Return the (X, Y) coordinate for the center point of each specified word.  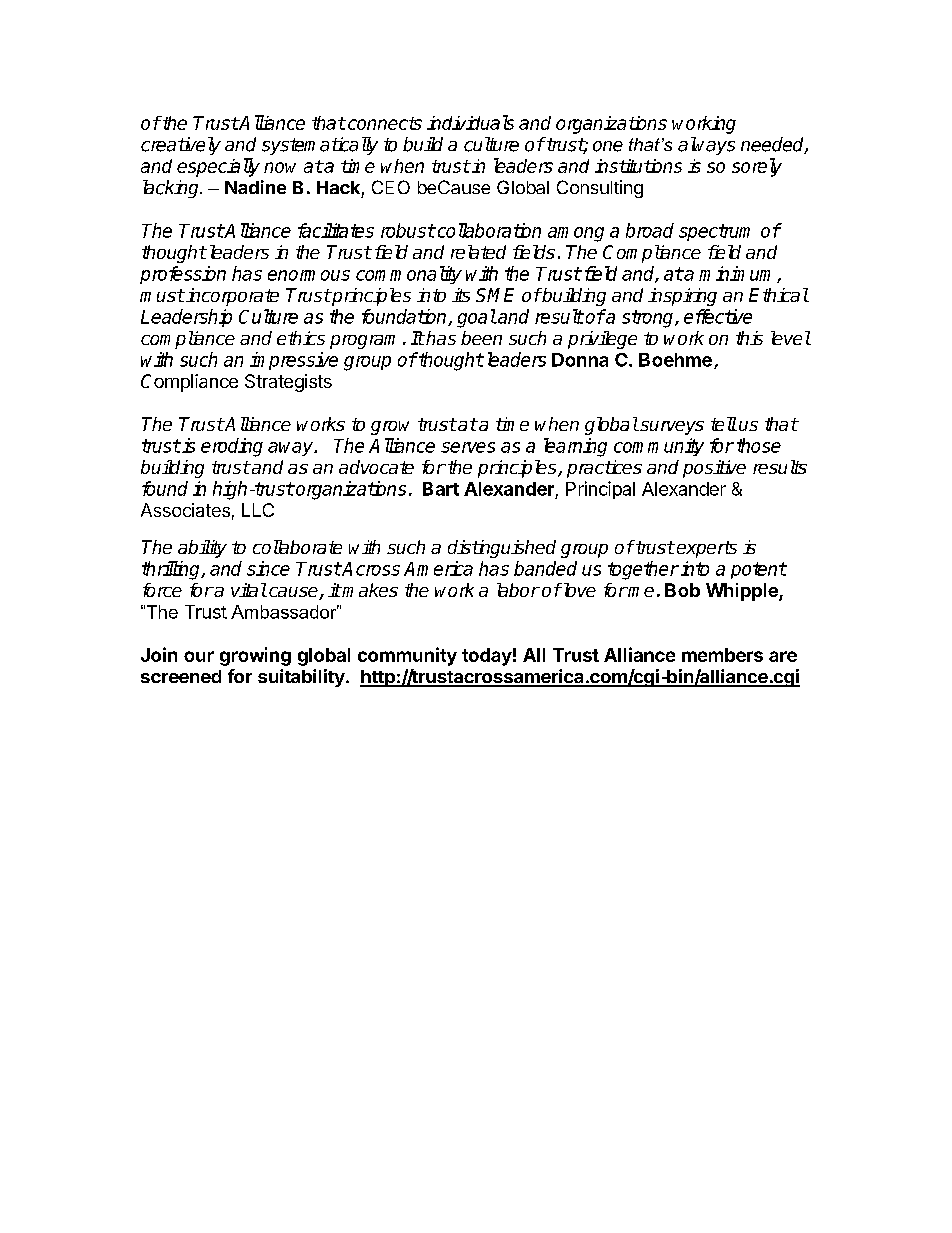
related (478, 252)
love (578, 590)
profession (183, 275)
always (706, 146)
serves (468, 447)
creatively (181, 146)
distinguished (502, 549)
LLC (258, 510)
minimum (738, 274)
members (722, 655)
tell (724, 424)
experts (707, 549)
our (199, 656)
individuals (470, 122)
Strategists (288, 383)
